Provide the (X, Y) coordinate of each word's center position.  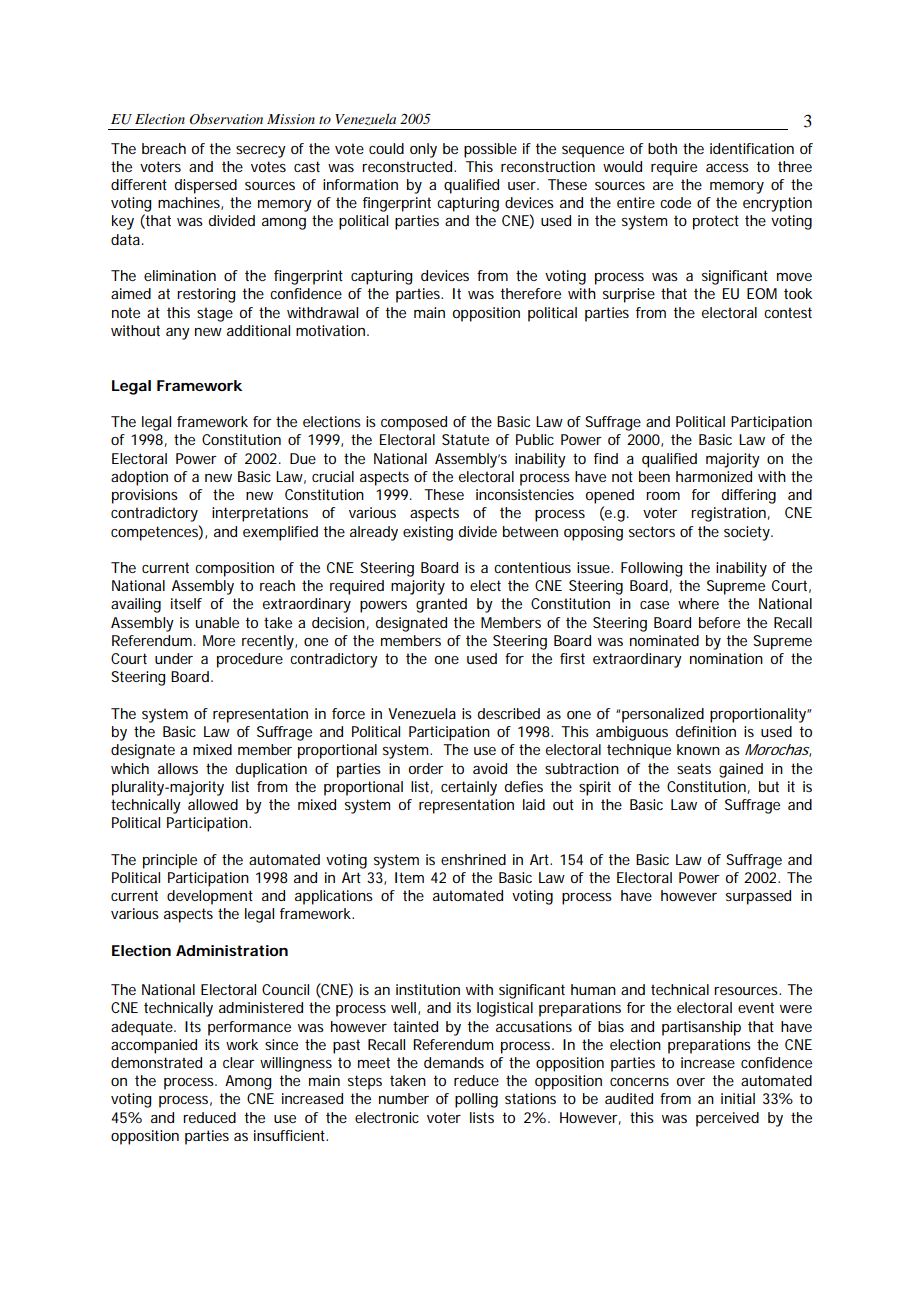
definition (706, 731)
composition (234, 569)
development (210, 897)
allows (178, 768)
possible (490, 150)
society (748, 533)
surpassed (758, 897)
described (509, 713)
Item (409, 877)
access (727, 168)
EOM (762, 293)
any (178, 334)
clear (239, 1062)
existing (428, 533)
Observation (226, 119)
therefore (530, 293)
